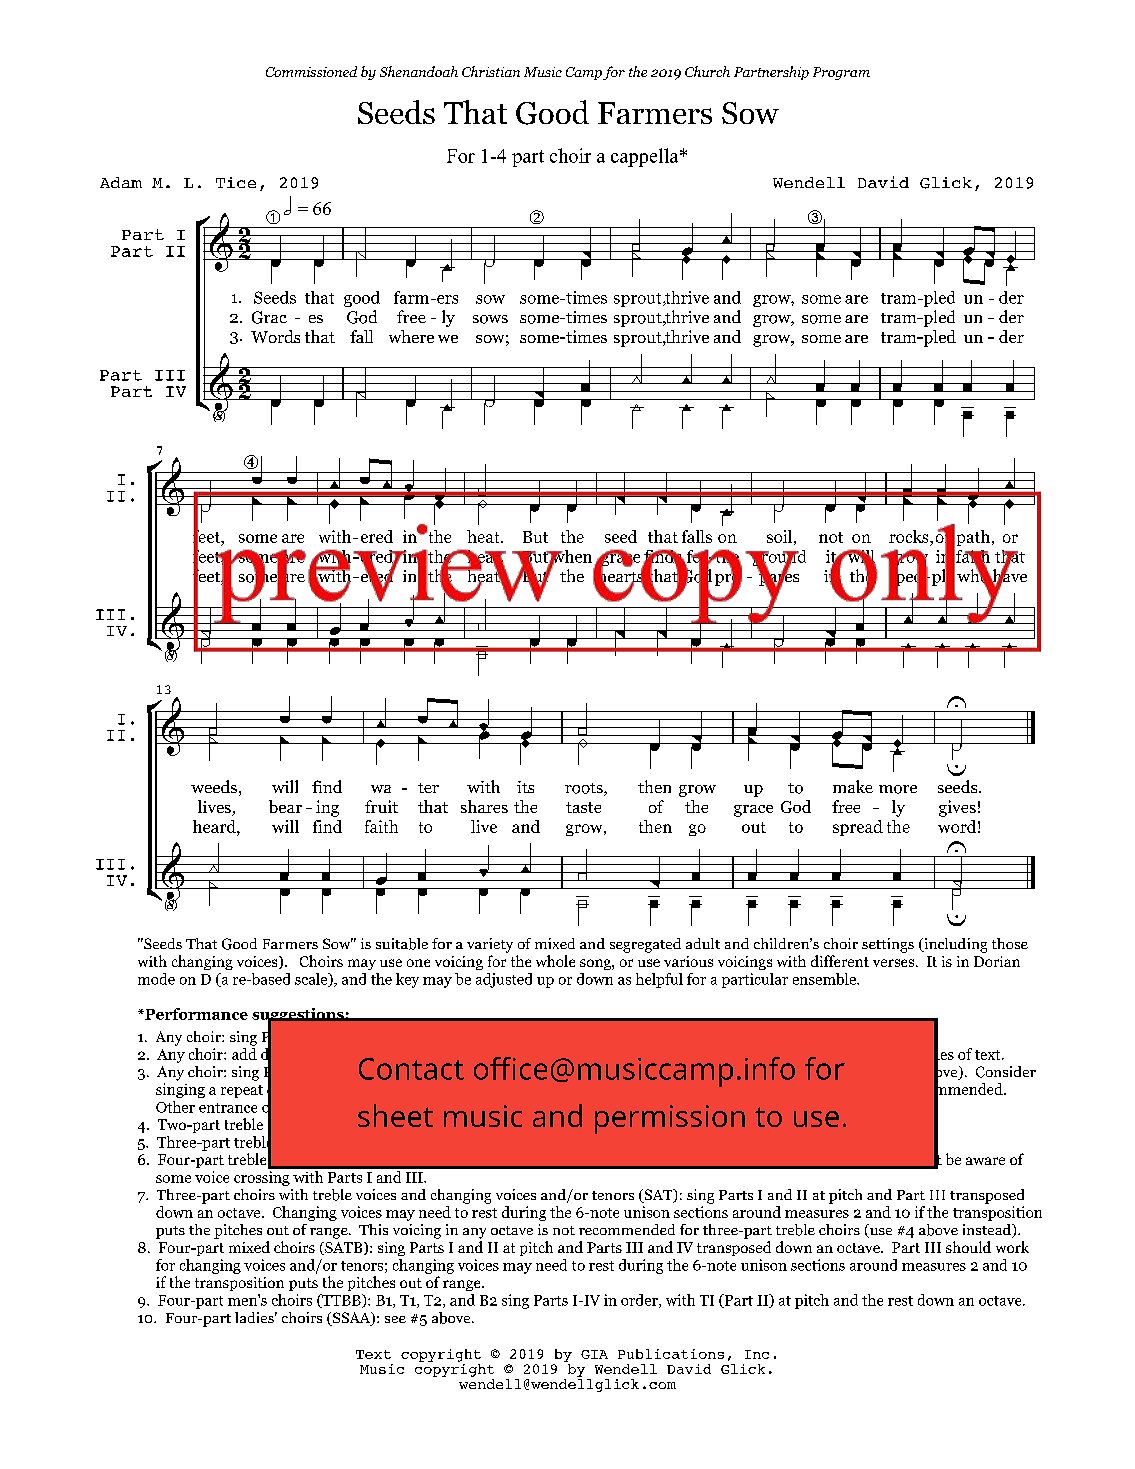 Image resolution: width=1135 pixels, height=1469 pixels. I want to click on Program, so click(841, 73).
